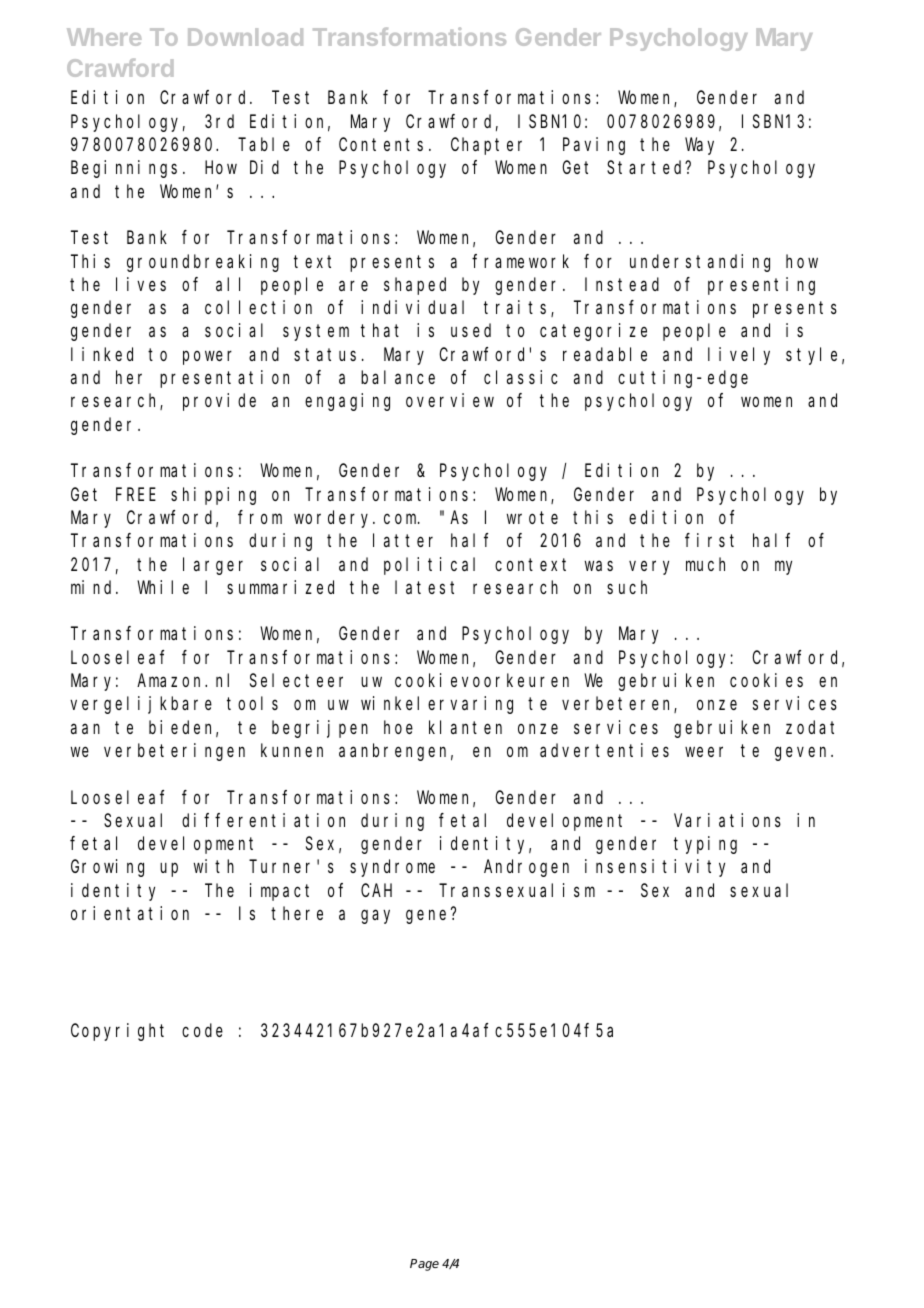  Describe the element at coordinates (424, 1265) in the image. I see `Page` at that location.
